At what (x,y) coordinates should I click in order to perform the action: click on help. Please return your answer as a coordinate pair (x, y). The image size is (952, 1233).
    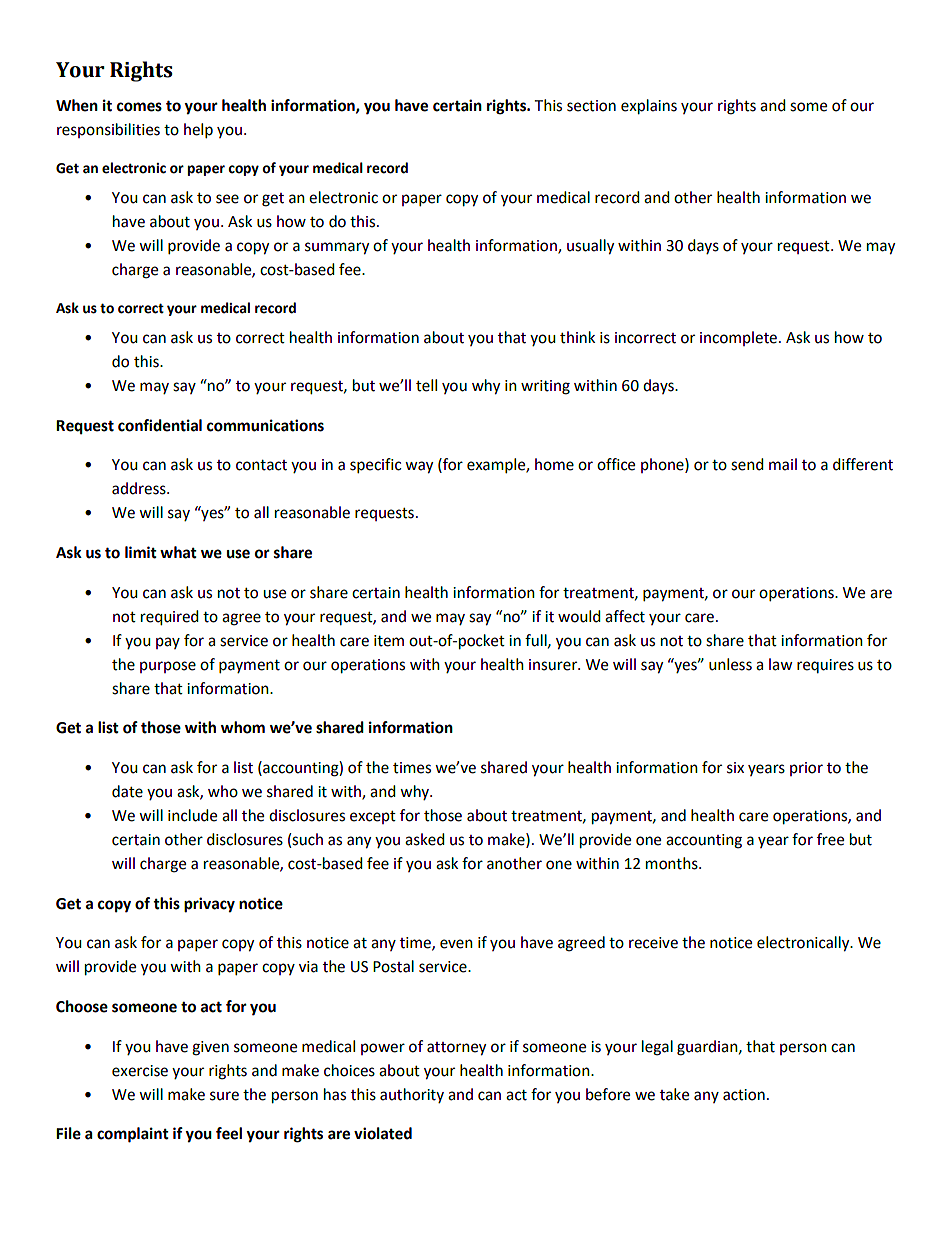
    Looking at the image, I should click on (198, 131).
